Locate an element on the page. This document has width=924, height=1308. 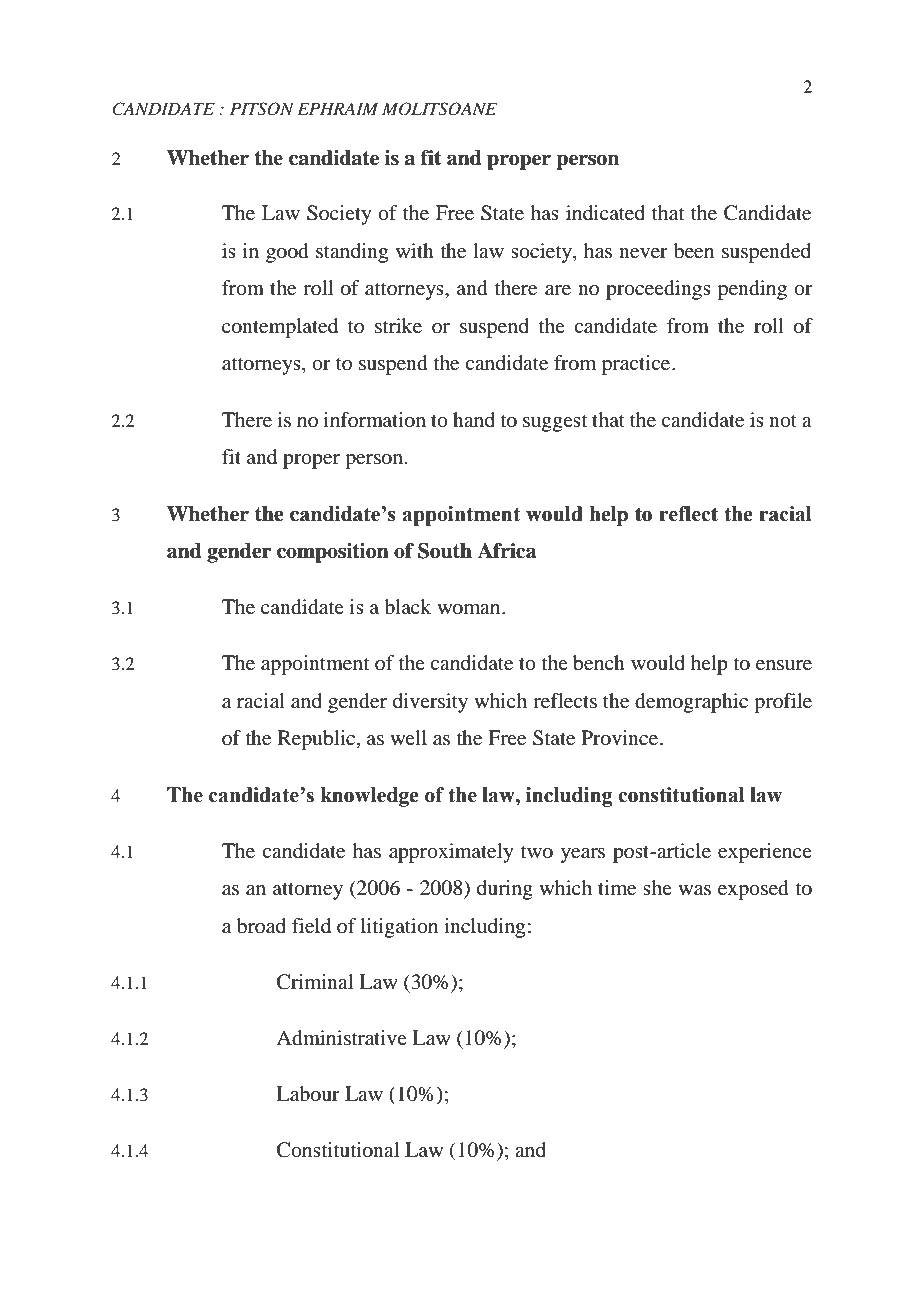
EPHRAIM is located at coordinates (337, 108).
